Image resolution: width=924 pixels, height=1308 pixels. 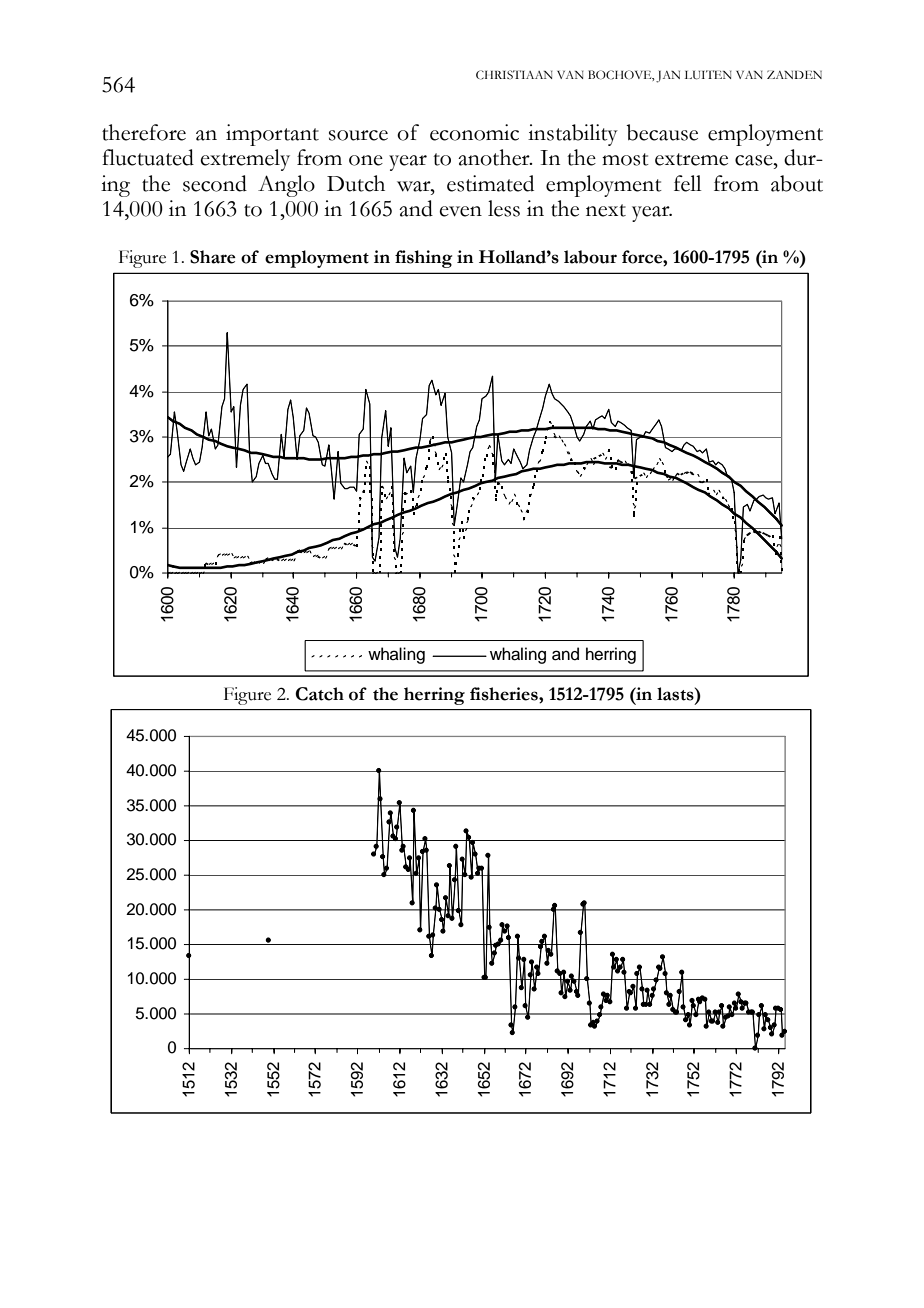 What do you see at coordinates (319, 694) in the screenshot?
I see `Catch` at bounding box center [319, 694].
